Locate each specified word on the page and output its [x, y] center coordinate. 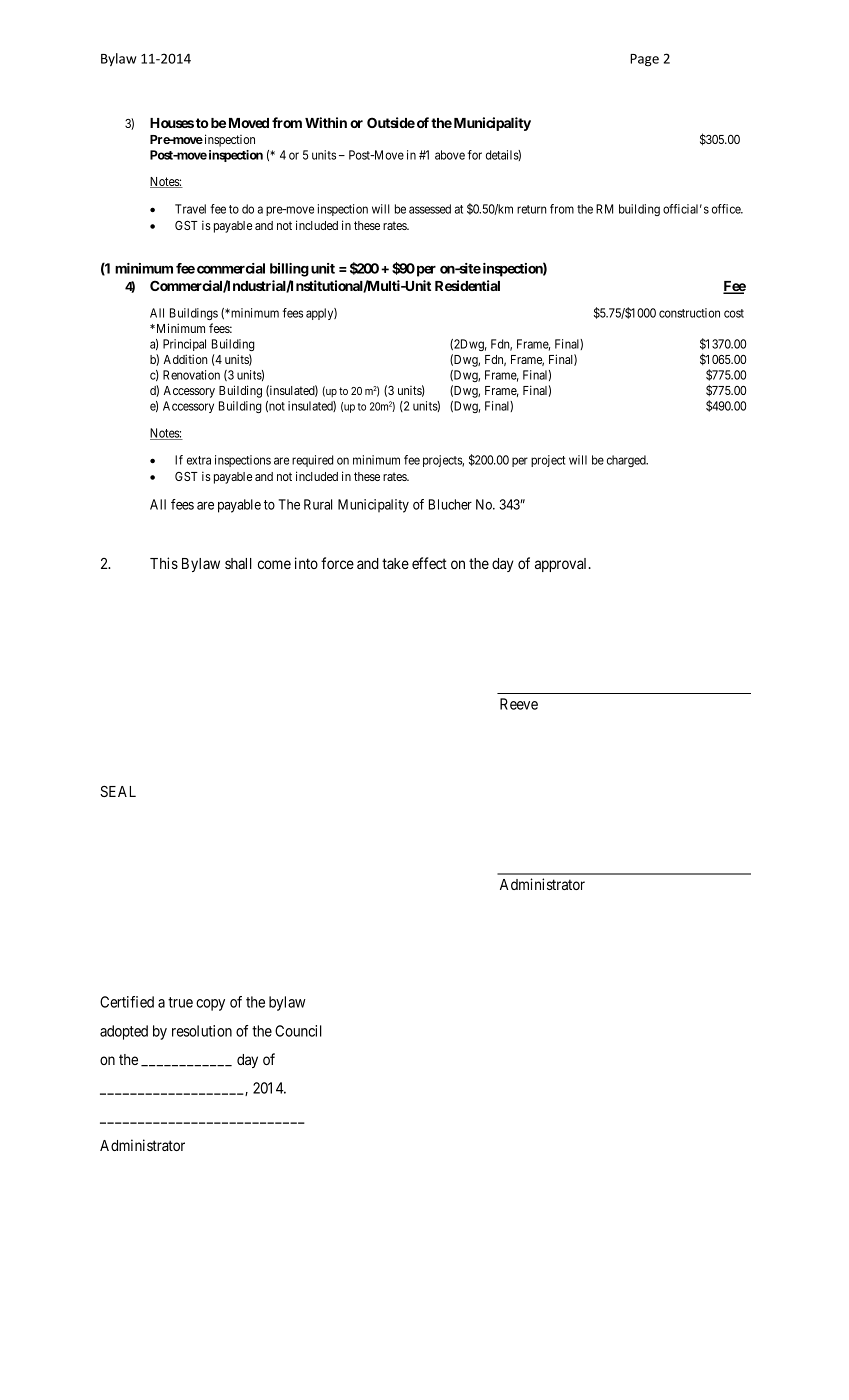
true [180, 1002]
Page [644, 60]
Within [326, 122]
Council [298, 1031]
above [450, 155]
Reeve [519, 704]
